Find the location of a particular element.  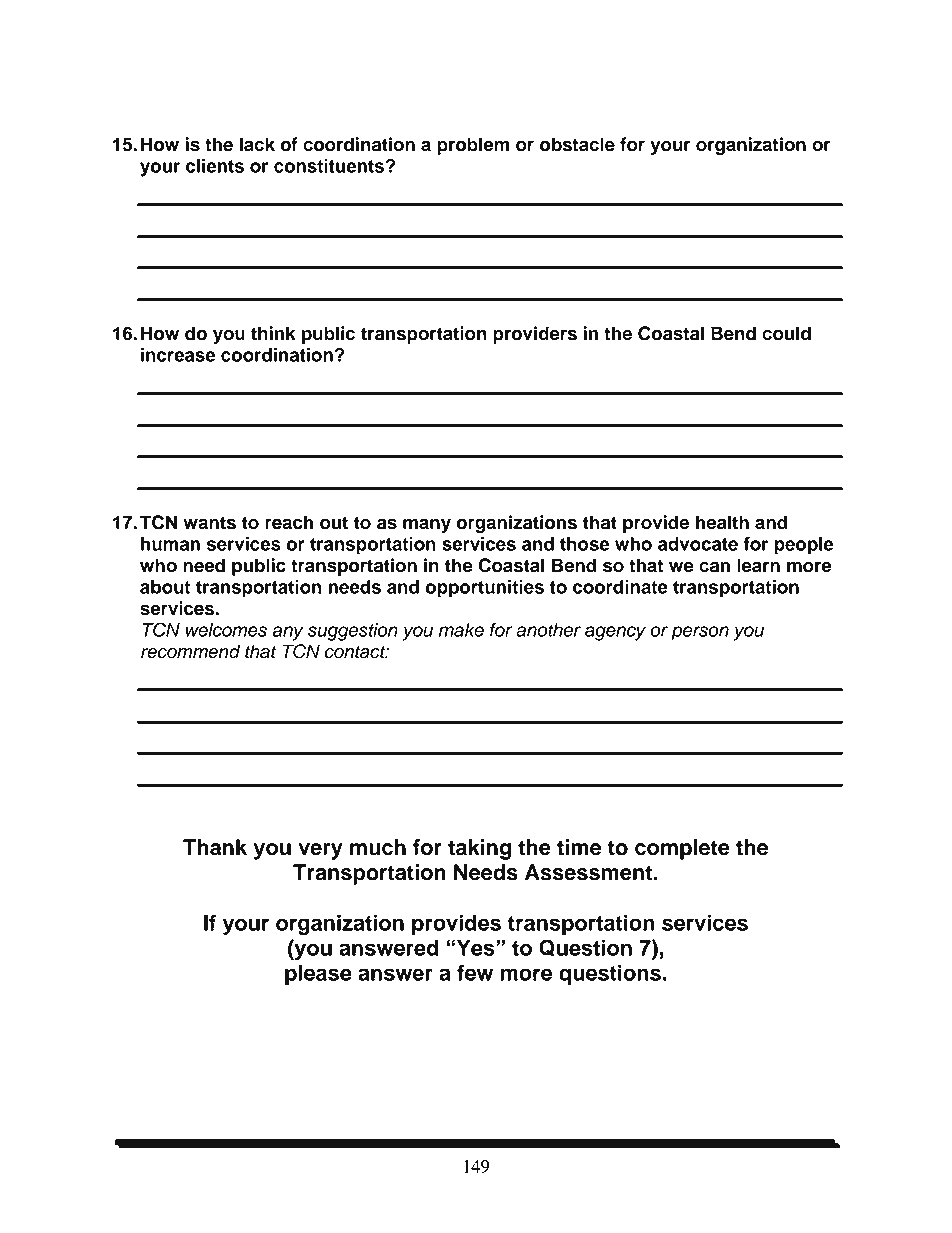

welcomes is located at coordinates (226, 630).
